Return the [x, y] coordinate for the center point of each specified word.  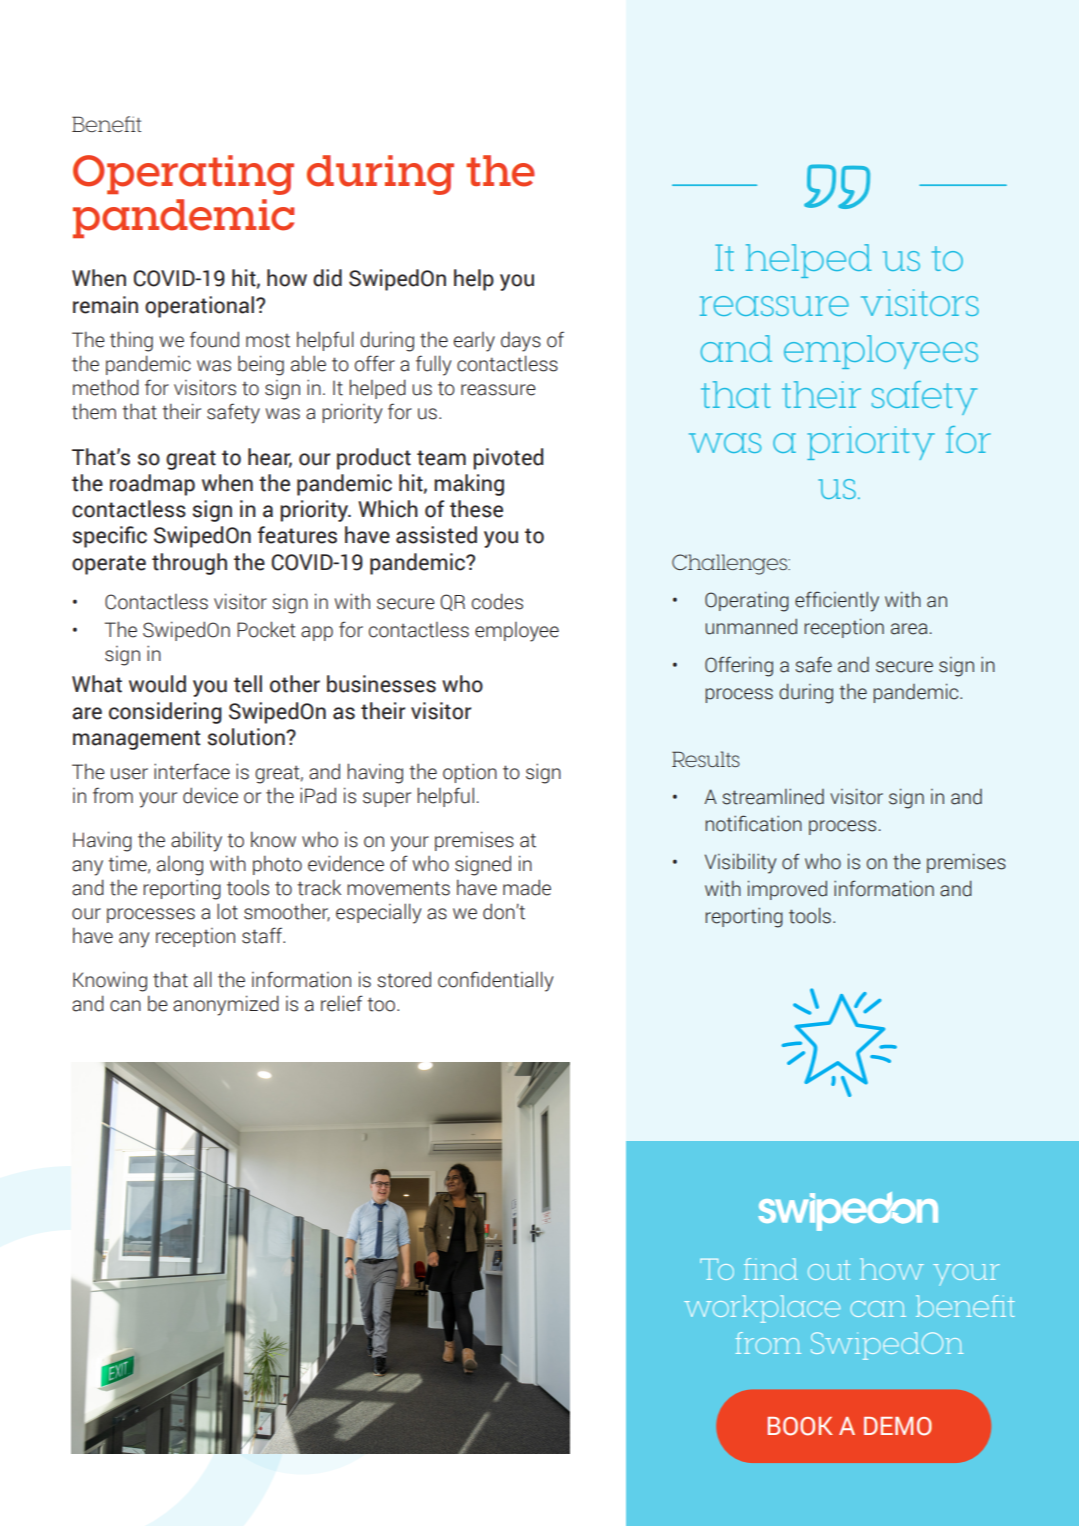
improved [787, 890]
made [527, 887]
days [521, 342]
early [474, 342]
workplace [762, 1309]
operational [199, 307]
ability [196, 841]
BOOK [800, 1426]
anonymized [226, 1005]
